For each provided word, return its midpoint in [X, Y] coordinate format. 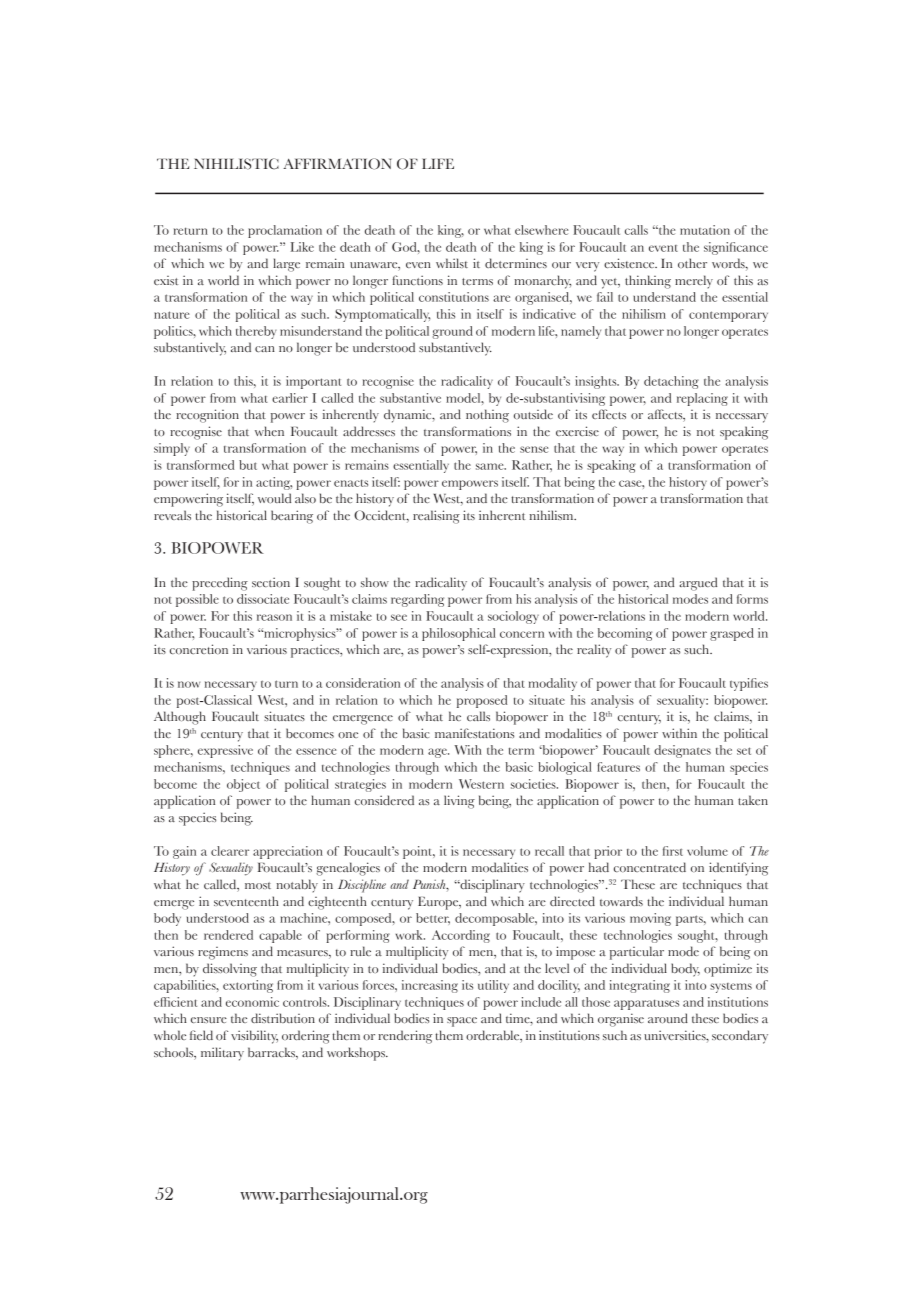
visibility [254, 1037]
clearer [230, 851]
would [274, 498]
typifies [749, 684]
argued [698, 584]
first [673, 851]
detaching [671, 382]
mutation [705, 230]
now [189, 684]
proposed [482, 701]
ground [453, 332]
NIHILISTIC [236, 164]
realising [436, 517]
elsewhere [541, 230]
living [459, 802]
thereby [256, 332]
